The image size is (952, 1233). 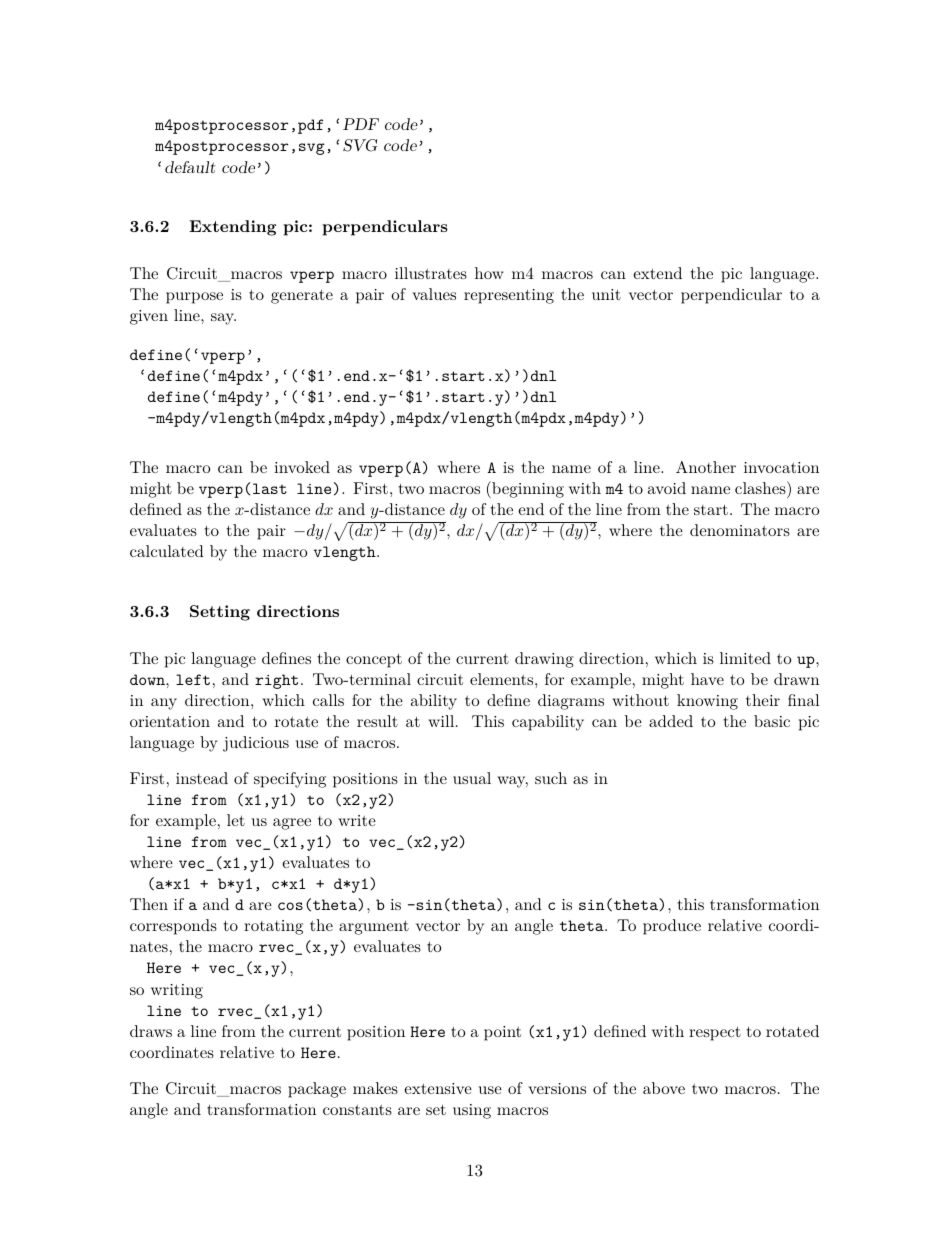 I want to click on limited, so click(x=745, y=658).
